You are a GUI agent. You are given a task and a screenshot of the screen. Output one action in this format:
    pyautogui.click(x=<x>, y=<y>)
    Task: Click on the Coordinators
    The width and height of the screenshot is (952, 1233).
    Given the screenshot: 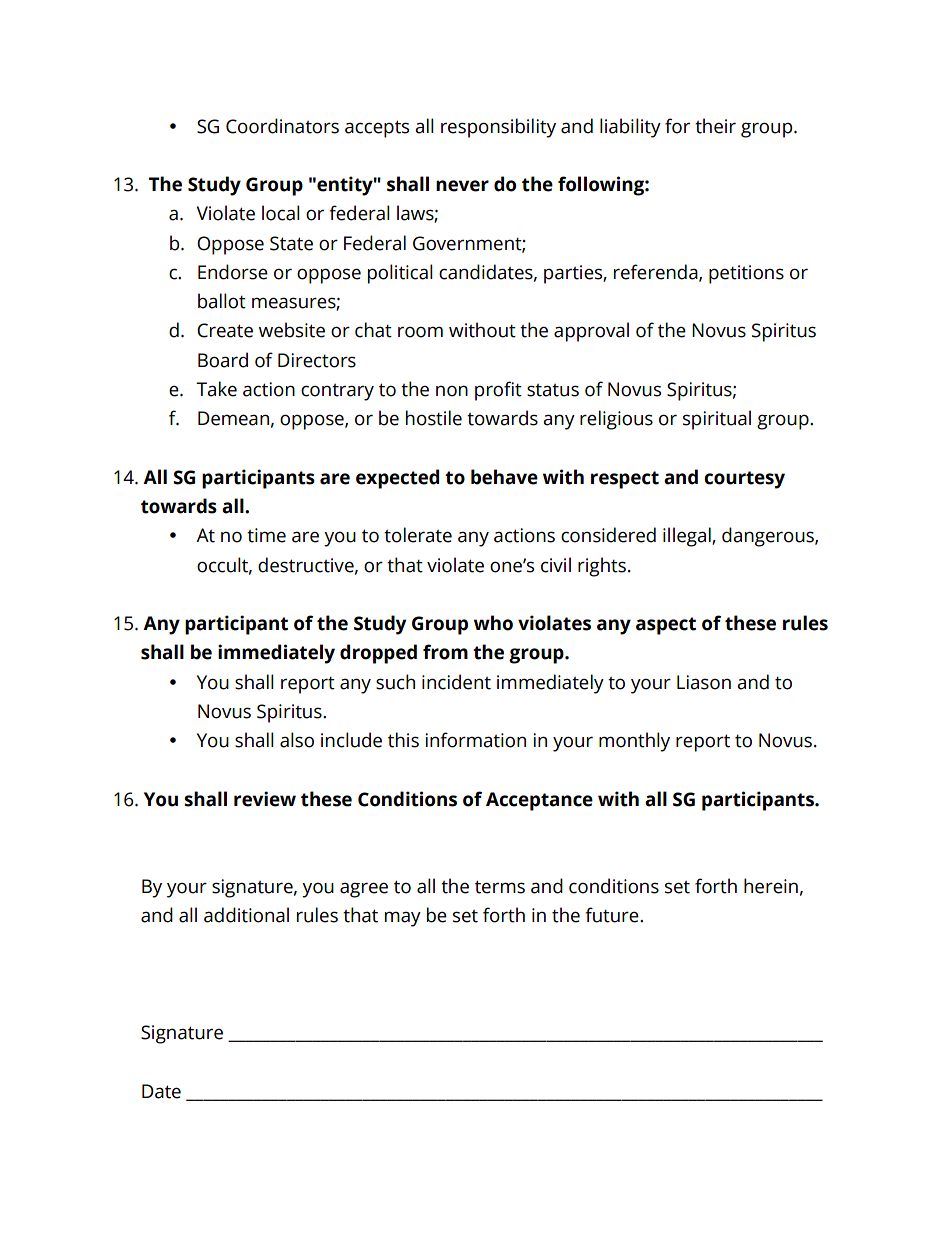 What is the action you would take?
    pyautogui.click(x=282, y=126)
